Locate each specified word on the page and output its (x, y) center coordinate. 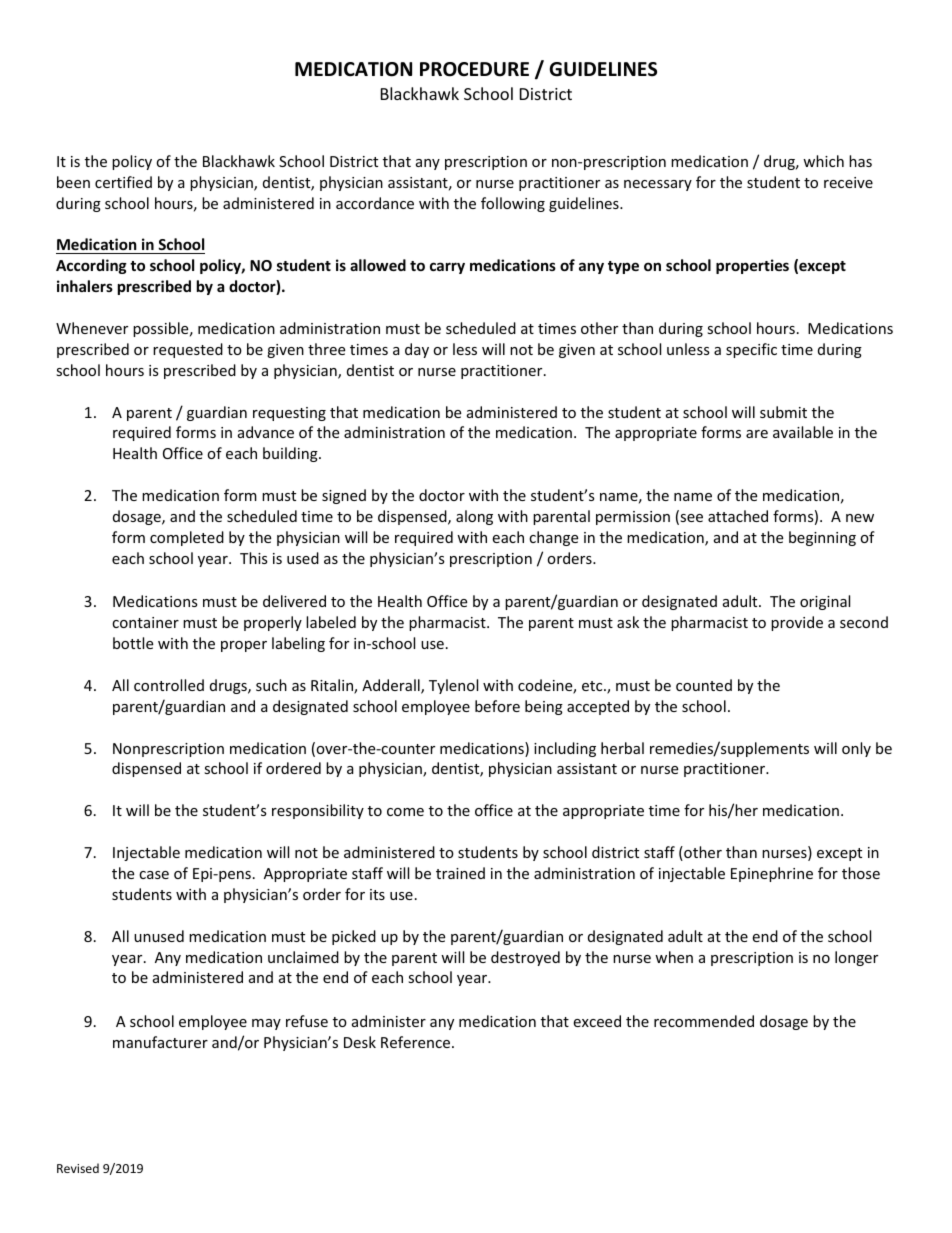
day (417, 350)
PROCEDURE (474, 69)
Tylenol (453, 686)
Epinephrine (772, 874)
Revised (78, 1168)
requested (188, 350)
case (154, 875)
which (823, 161)
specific (751, 350)
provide (797, 623)
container (145, 622)
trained (460, 873)
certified (123, 182)
